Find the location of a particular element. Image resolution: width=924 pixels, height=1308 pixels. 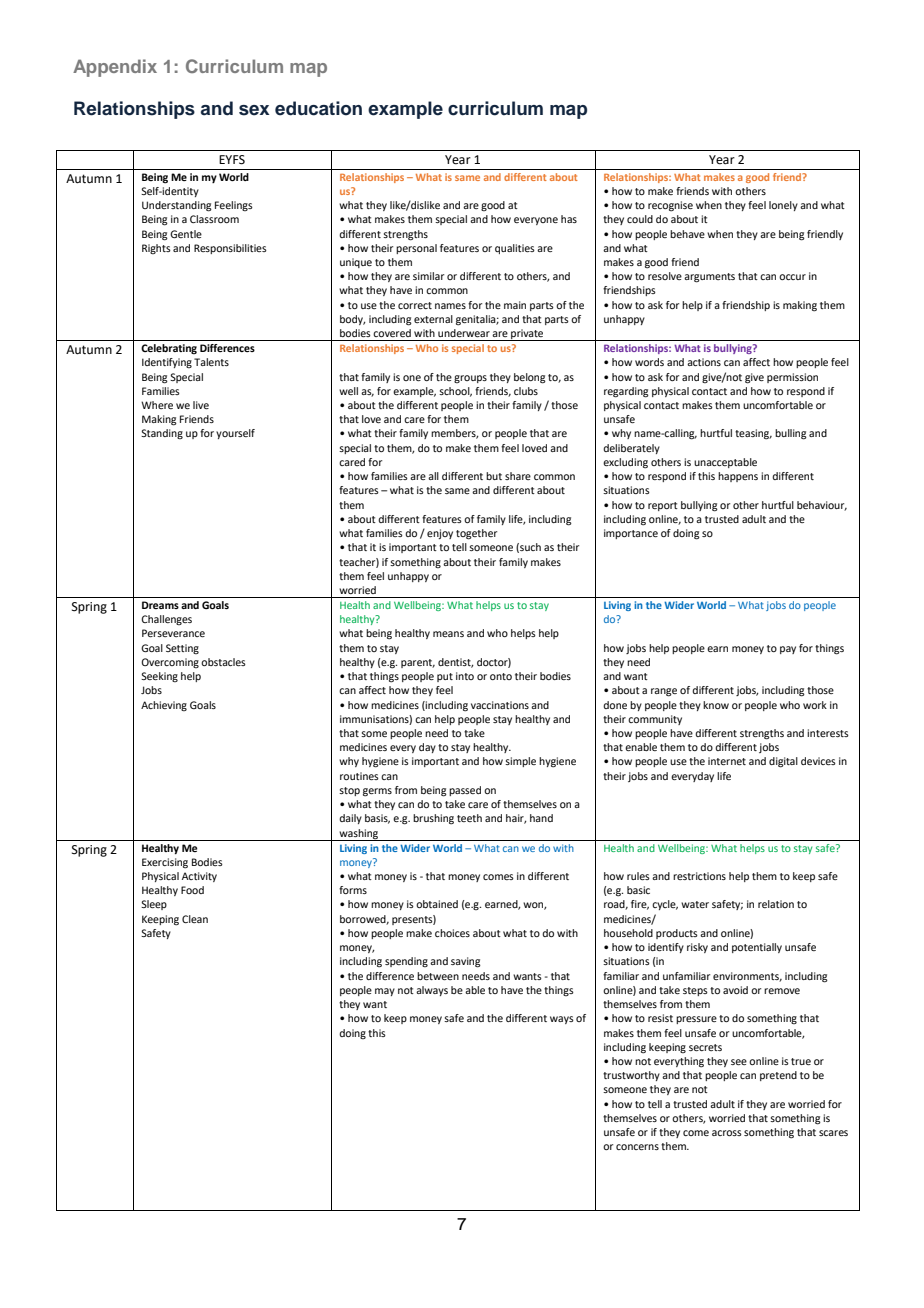

trustworthy is located at coordinates (631, 1076).
